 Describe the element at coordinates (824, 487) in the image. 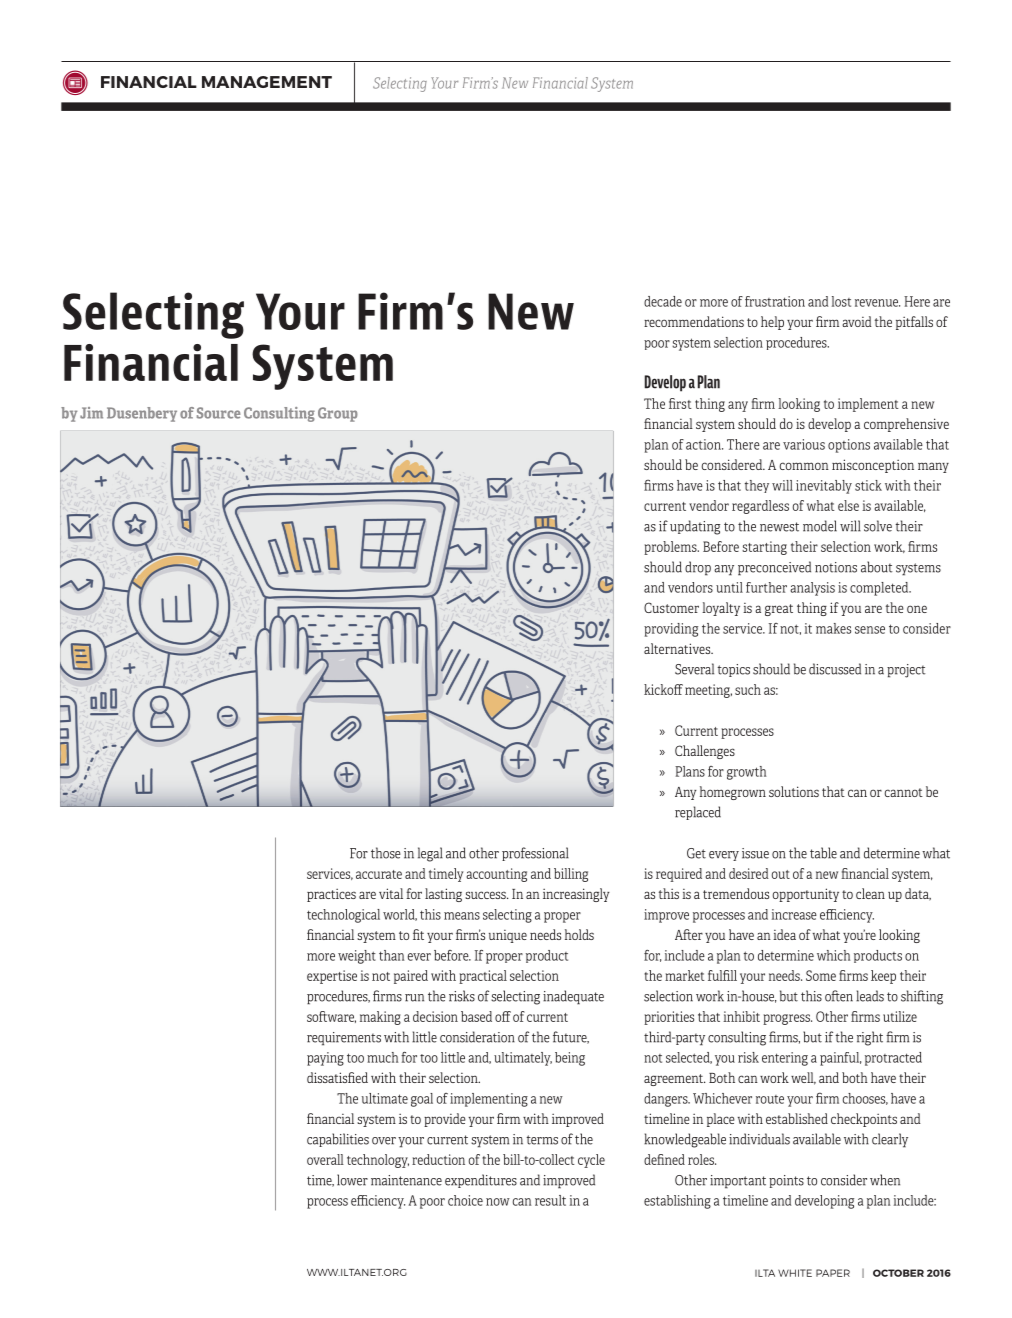

I see `inevitably` at that location.
